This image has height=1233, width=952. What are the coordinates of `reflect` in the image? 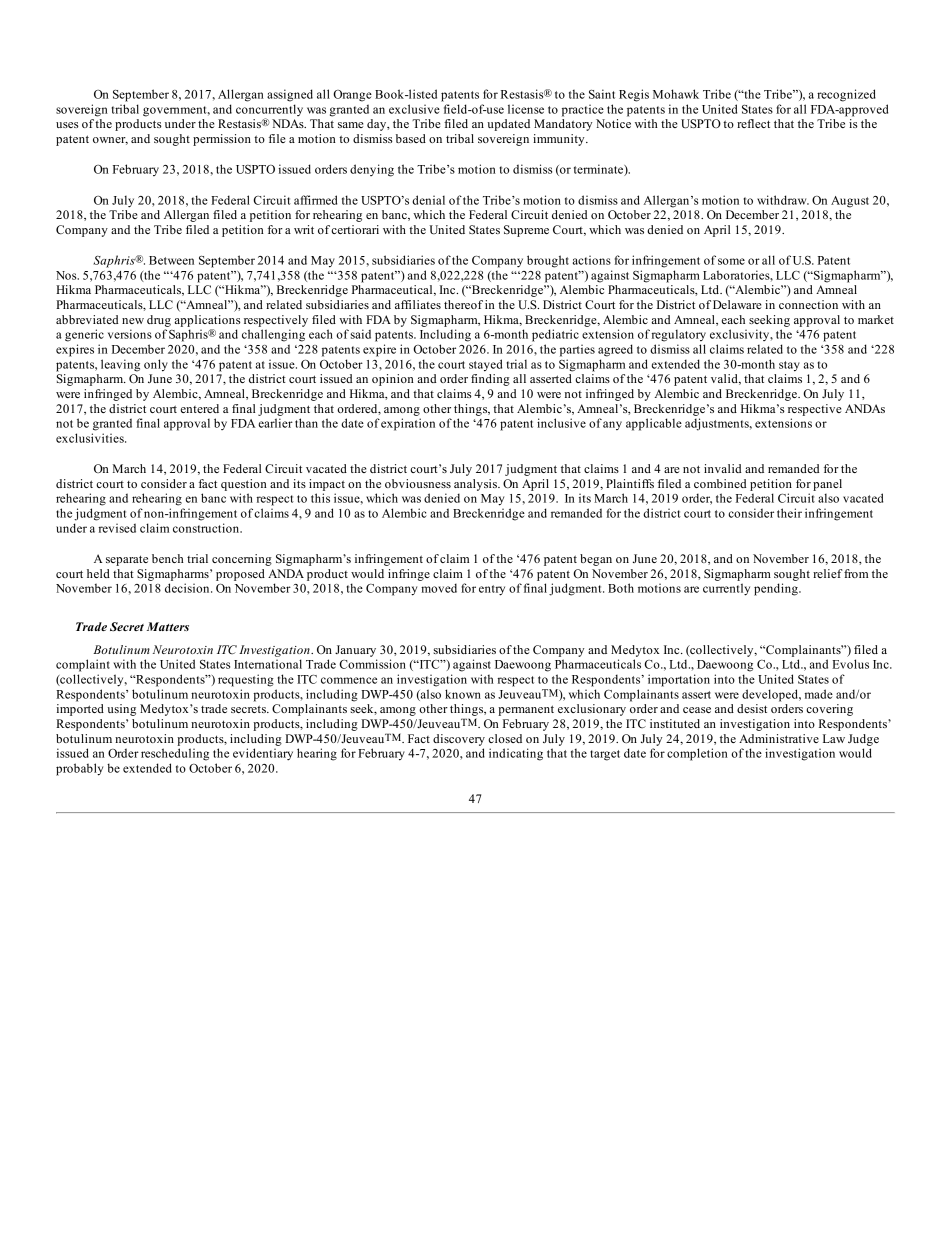 It's located at (753, 123).
